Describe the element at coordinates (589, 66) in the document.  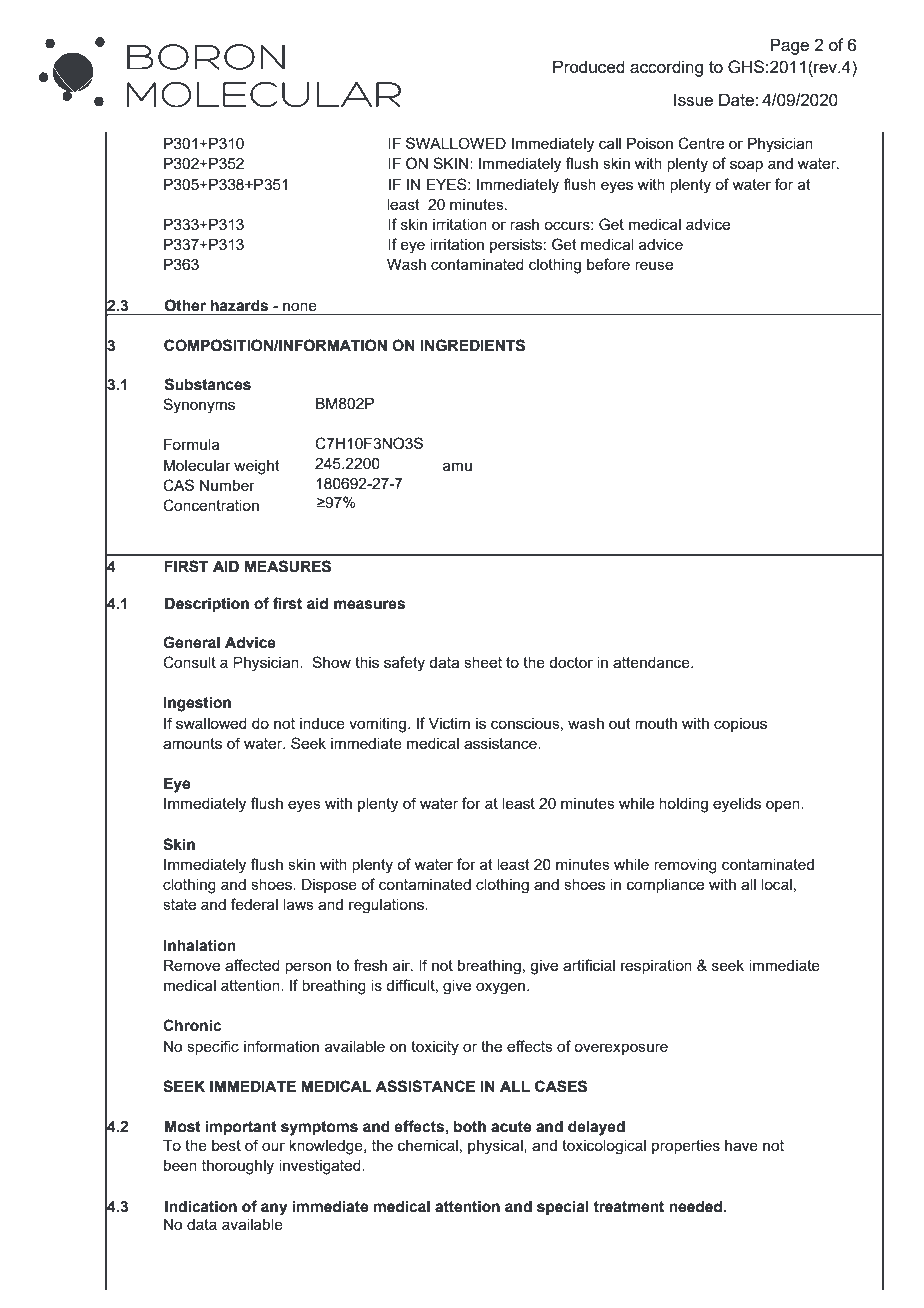
I see `Produced` at that location.
